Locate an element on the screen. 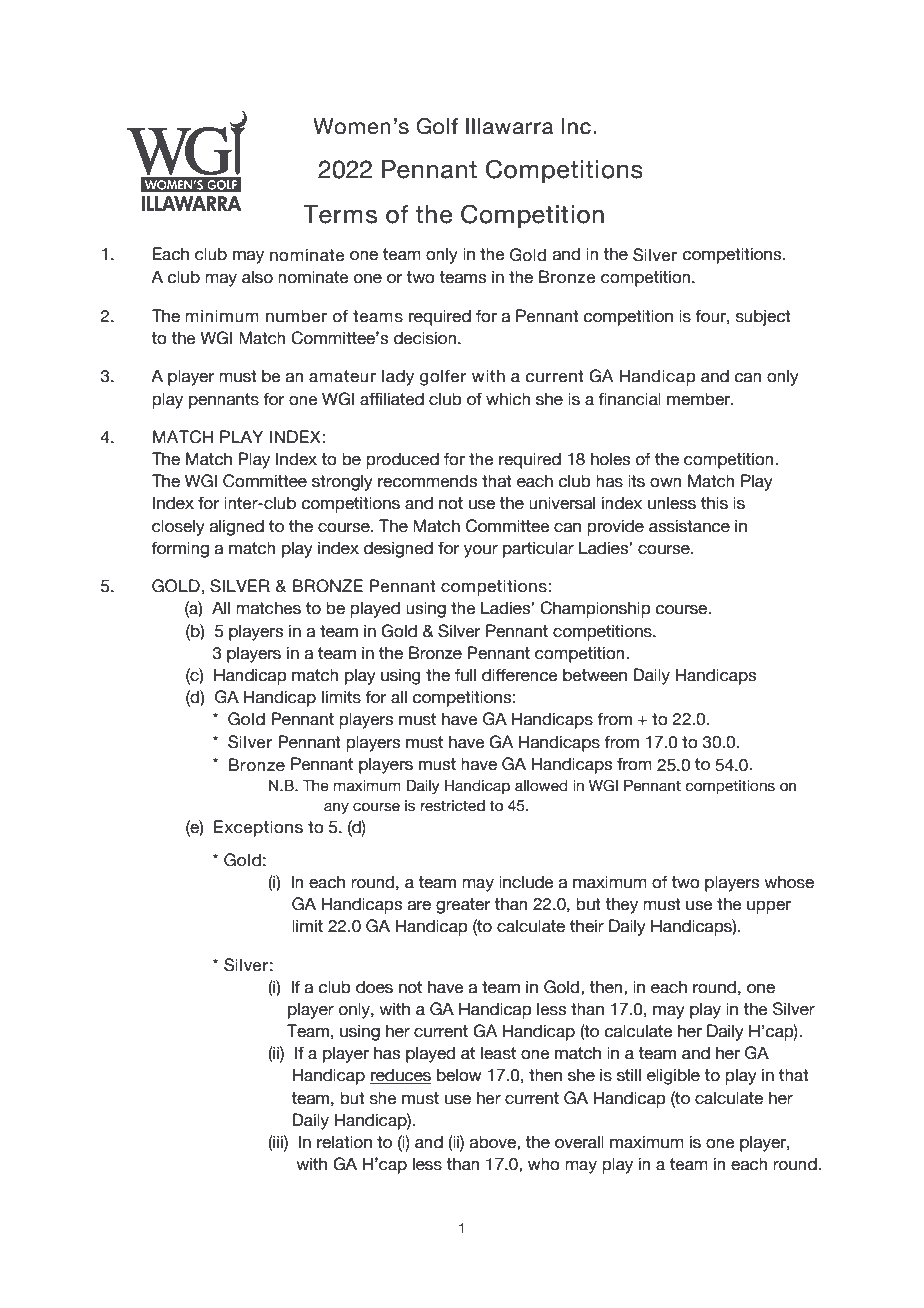 The image size is (924, 1308). subject is located at coordinates (763, 317).
